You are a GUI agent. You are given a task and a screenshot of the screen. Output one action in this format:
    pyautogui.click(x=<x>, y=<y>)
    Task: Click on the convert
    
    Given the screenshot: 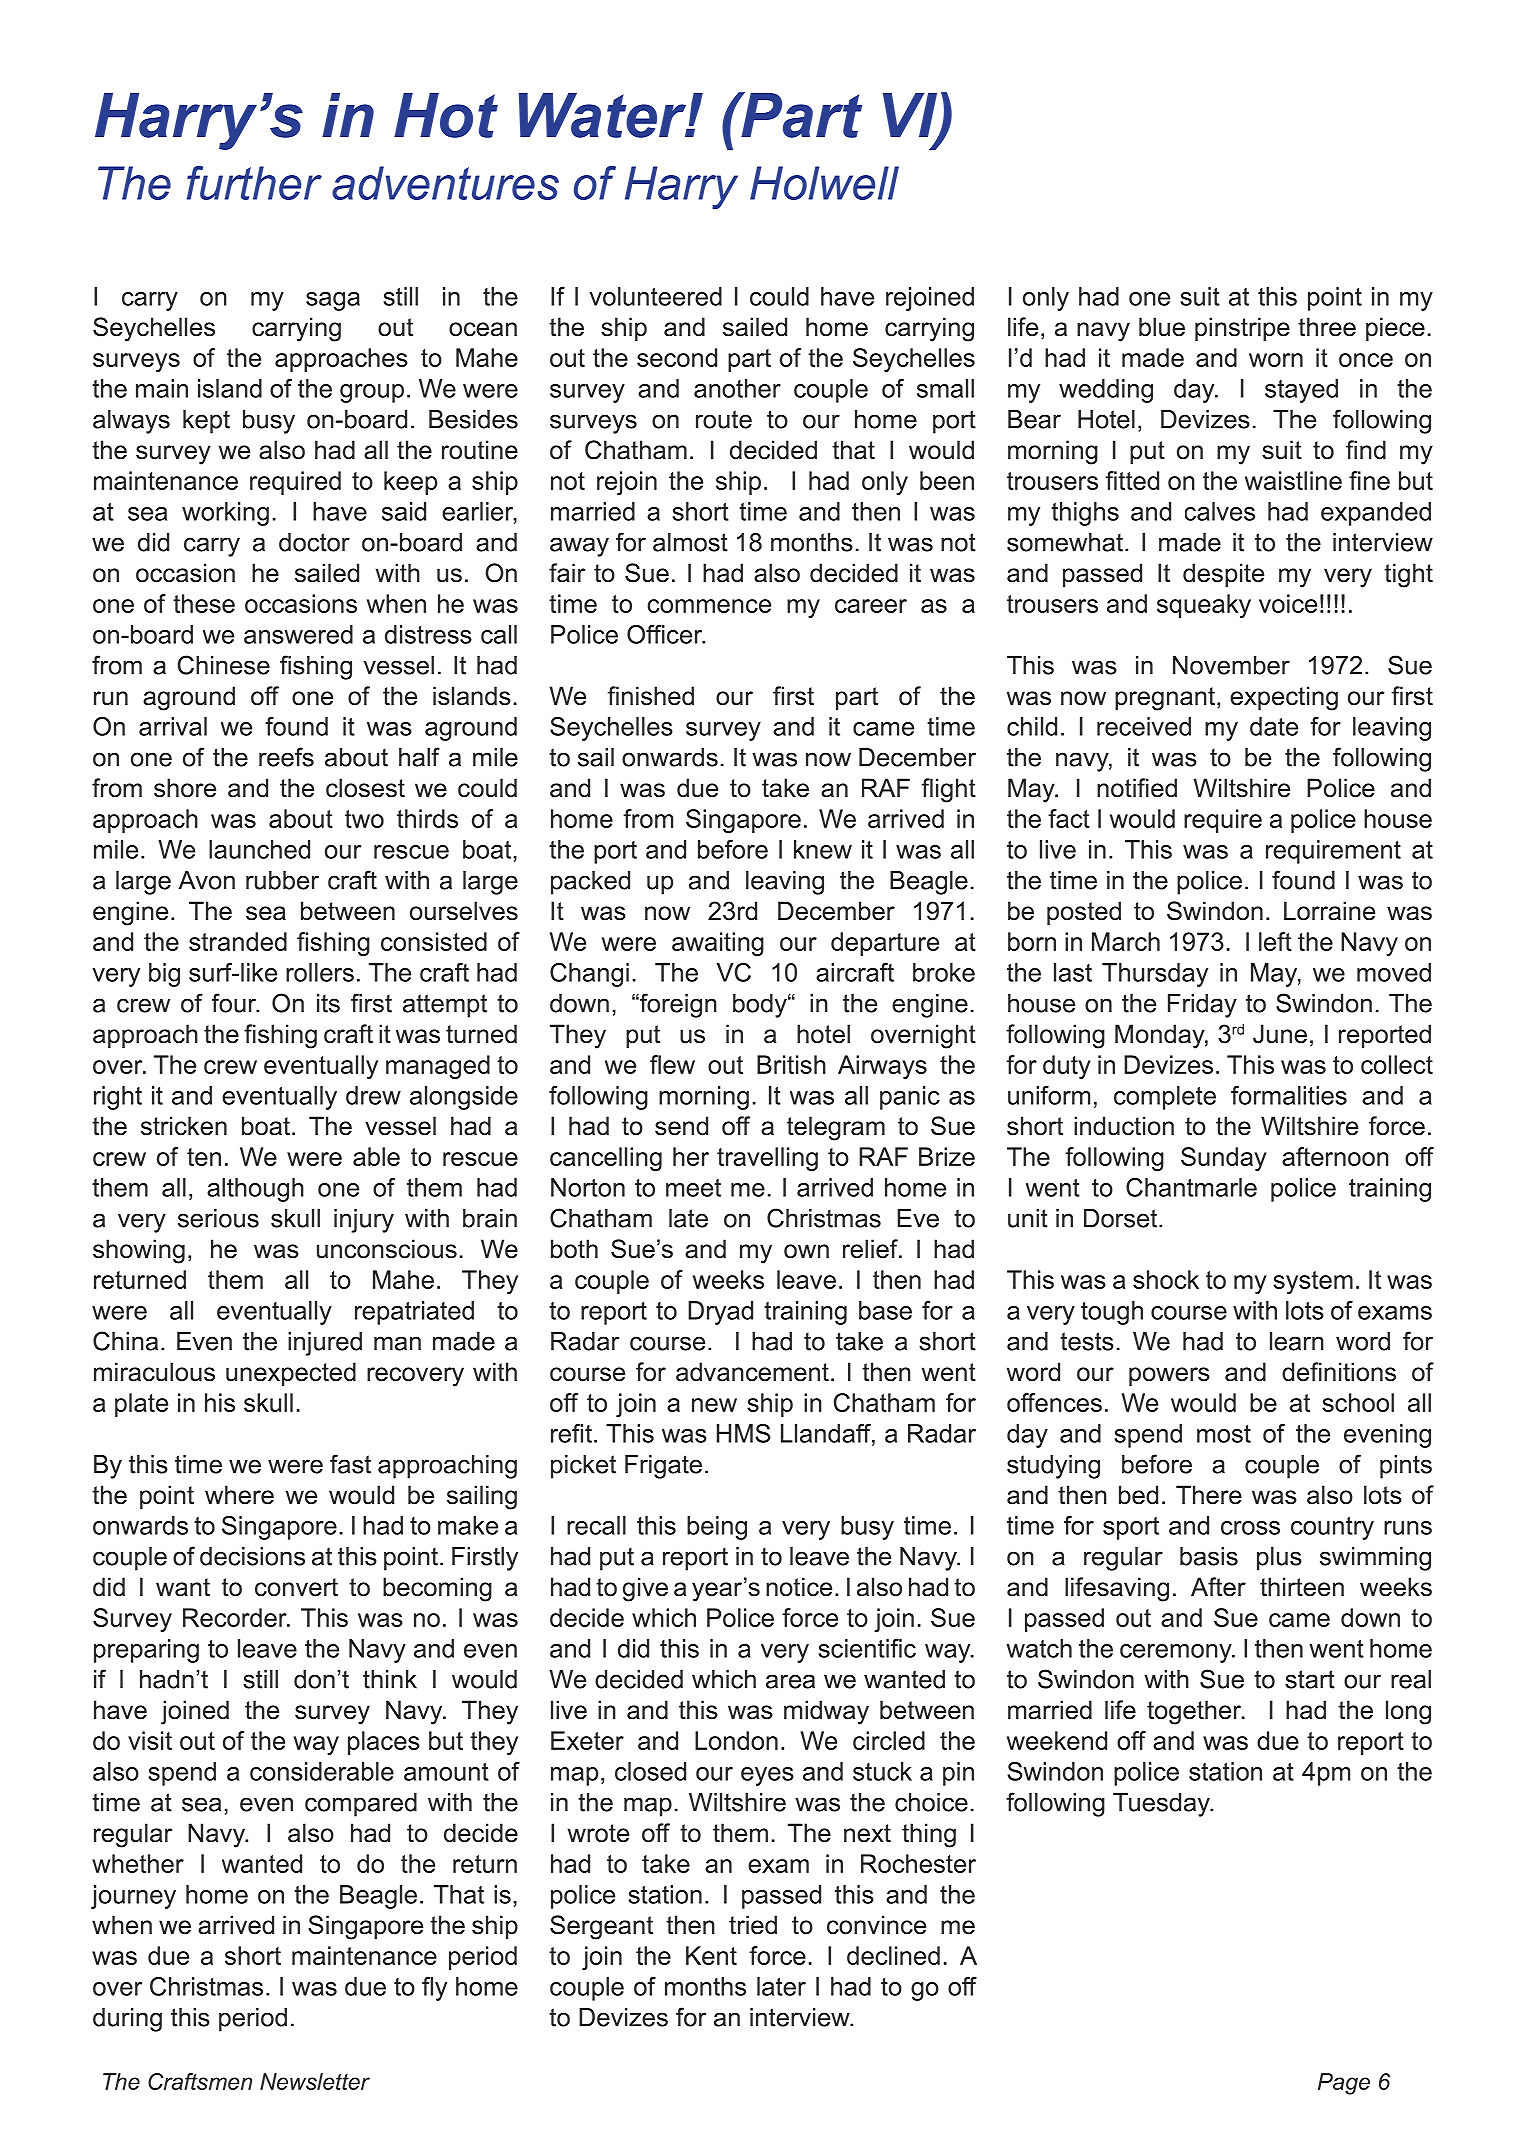 What is the action you would take?
    pyautogui.click(x=296, y=1587)
